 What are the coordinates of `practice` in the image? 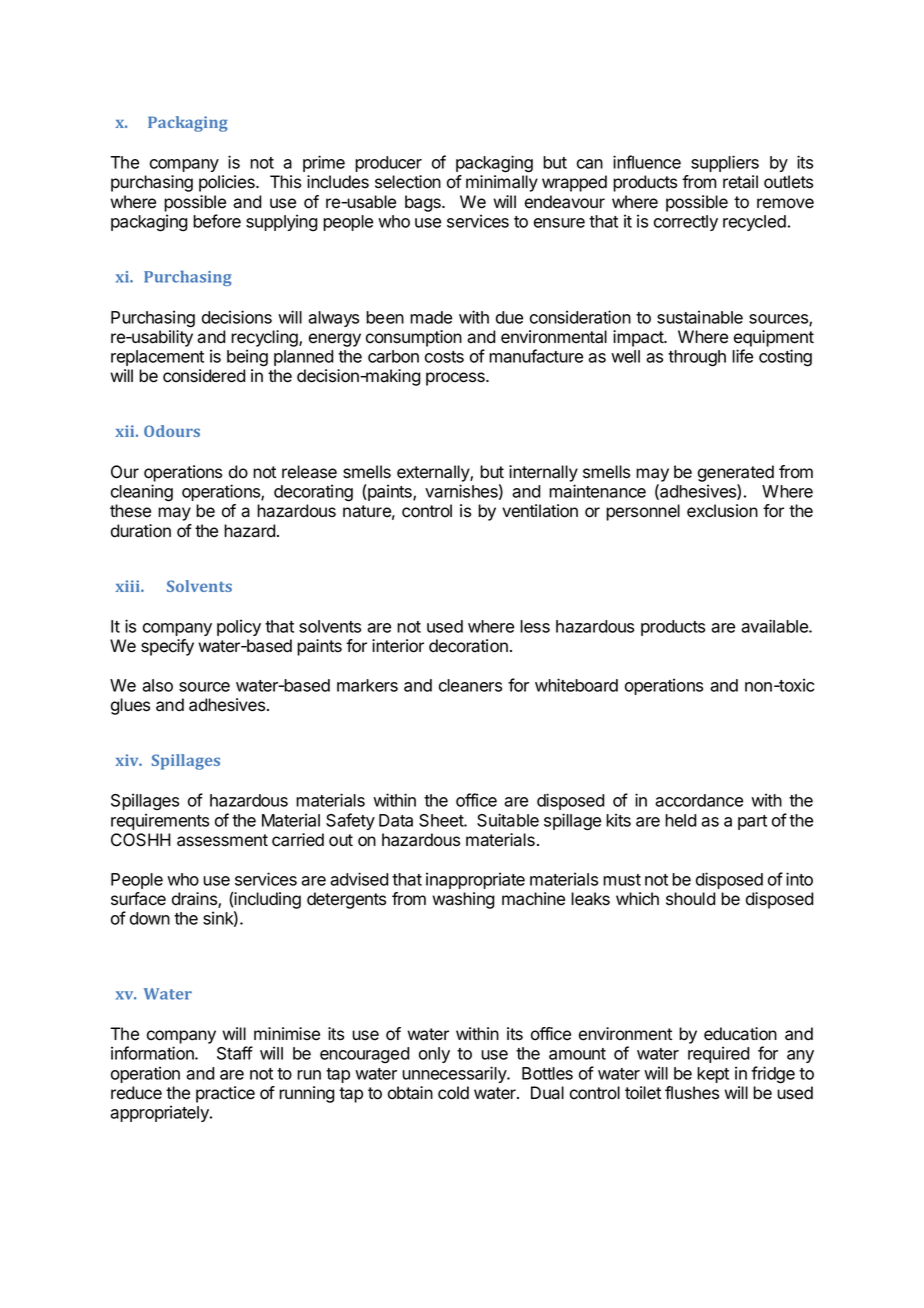 It's located at (225, 1094).
